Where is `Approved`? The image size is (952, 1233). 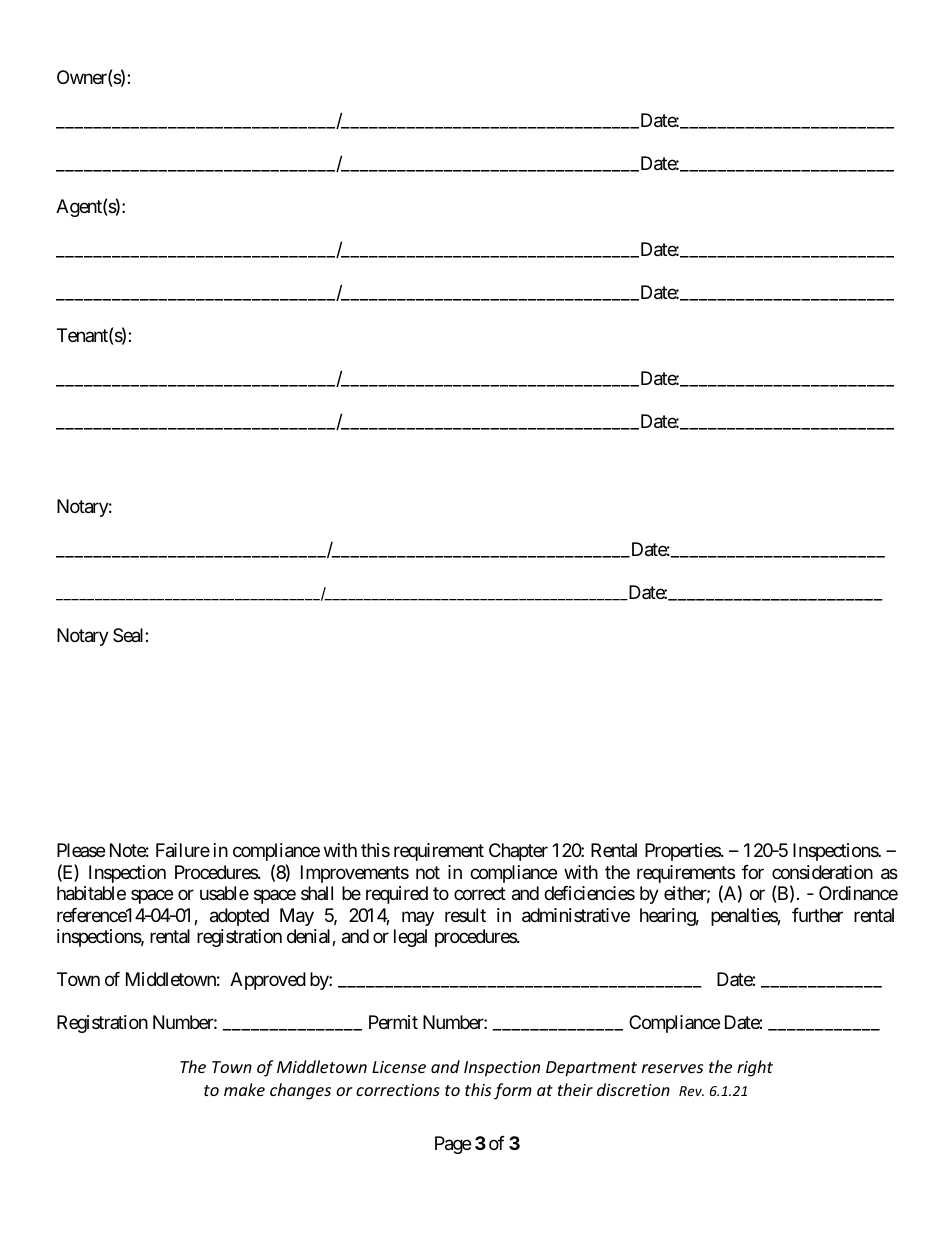 Approved is located at coordinates (268, 981).
